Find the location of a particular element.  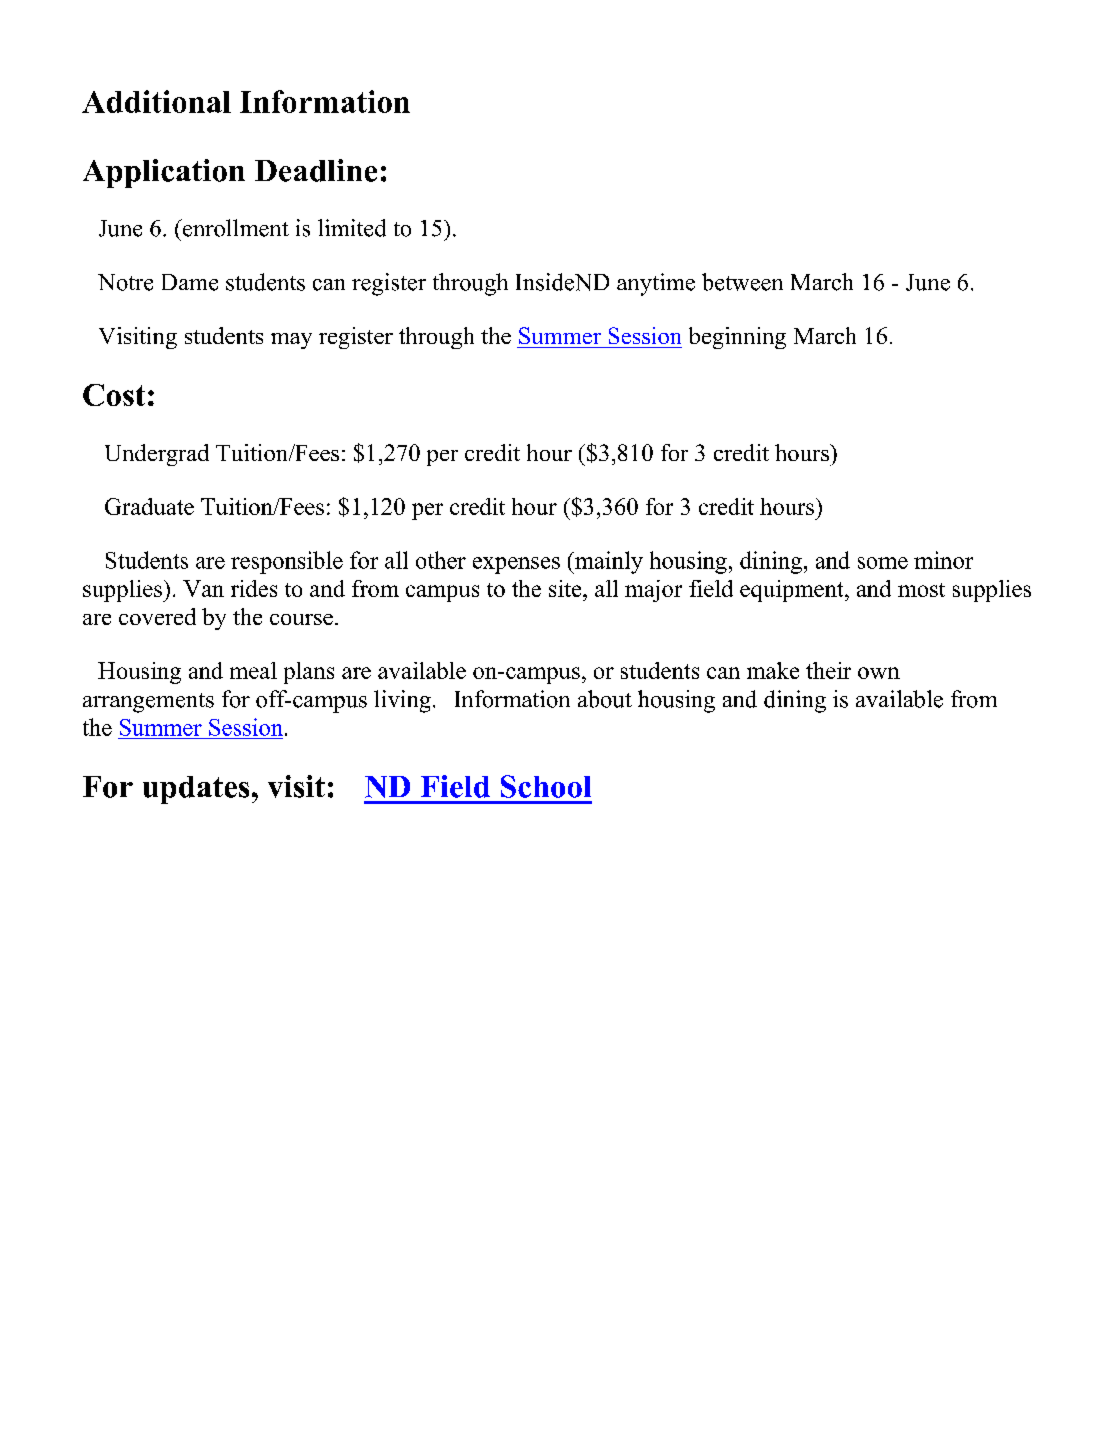

expenses is located at coordinates (516, 565).
